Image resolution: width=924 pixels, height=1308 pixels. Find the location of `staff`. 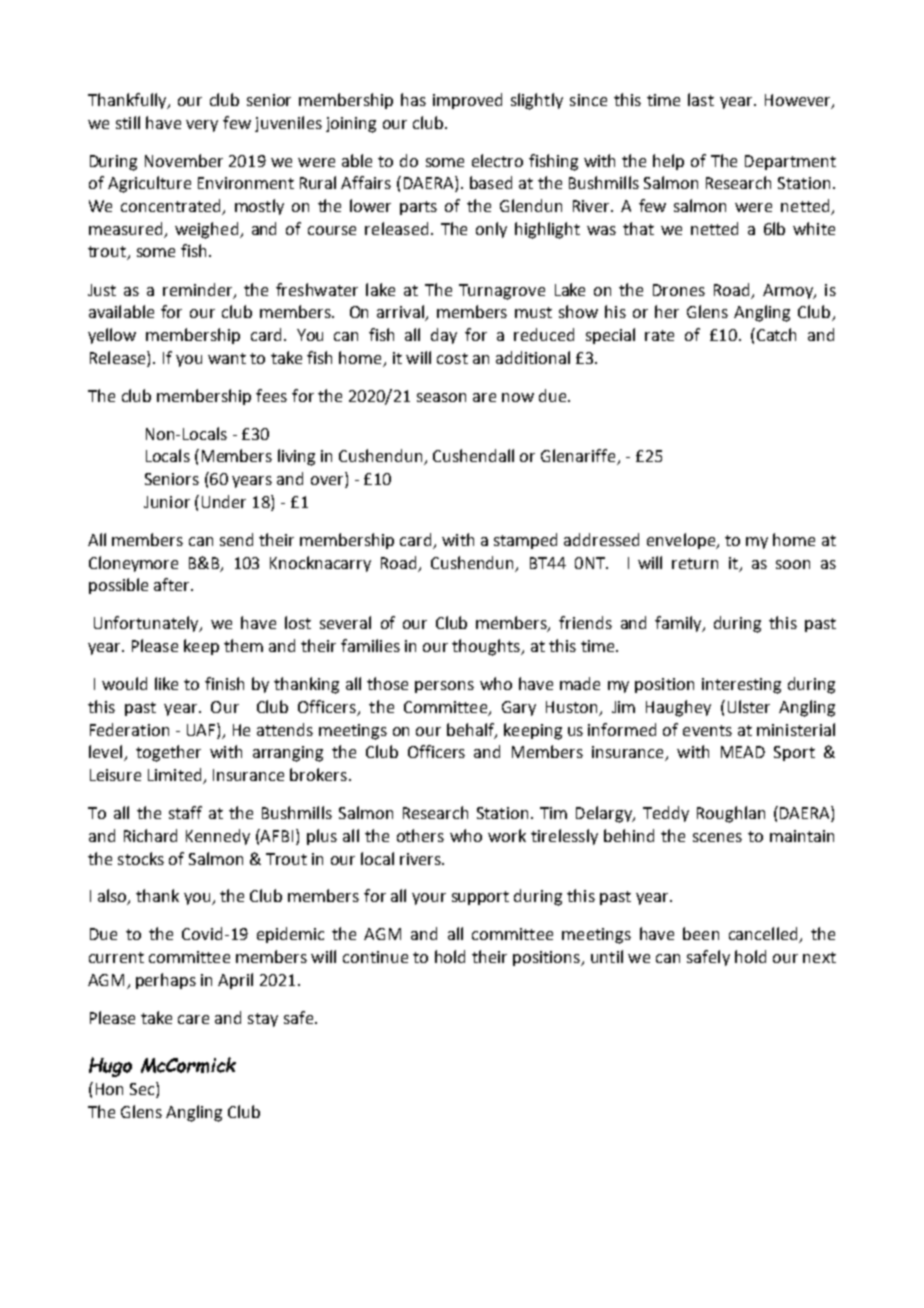

staff is located at coordinates (185, 812).
